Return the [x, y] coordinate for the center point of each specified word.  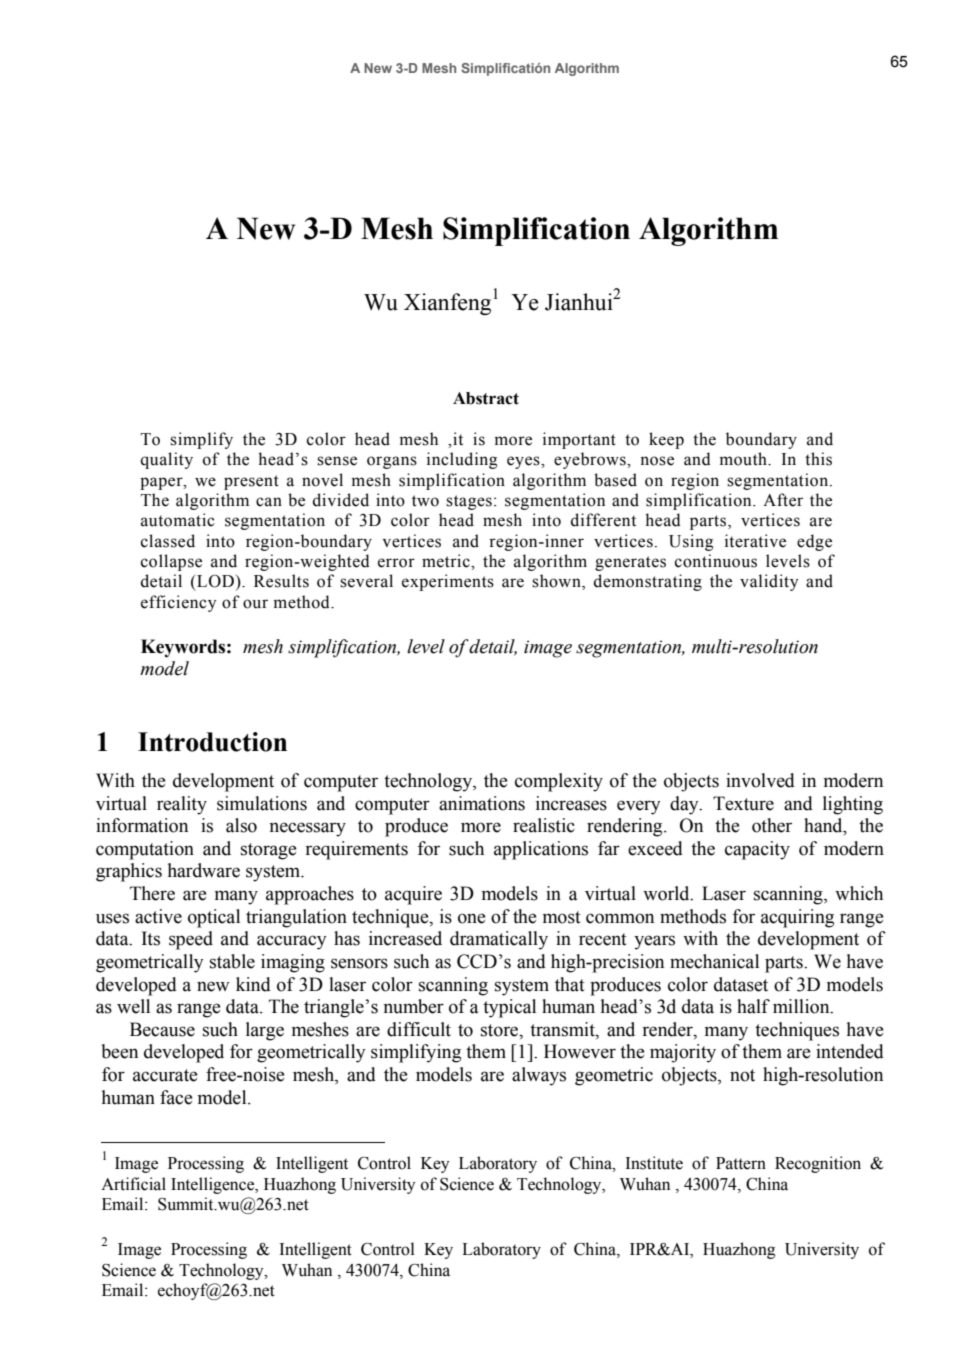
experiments [448, 582]
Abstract [486, 398]
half [753, 1006]
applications [541, 850]
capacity [757, 850]
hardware [204, 870]
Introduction [212, 742]
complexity [559, 782]
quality [167, 460]
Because [162, 1029]
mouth [744, 459]
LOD [215, 581]
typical [509, 1008]
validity [769, 582]
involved [760, 780]
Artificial [133, 1184]
